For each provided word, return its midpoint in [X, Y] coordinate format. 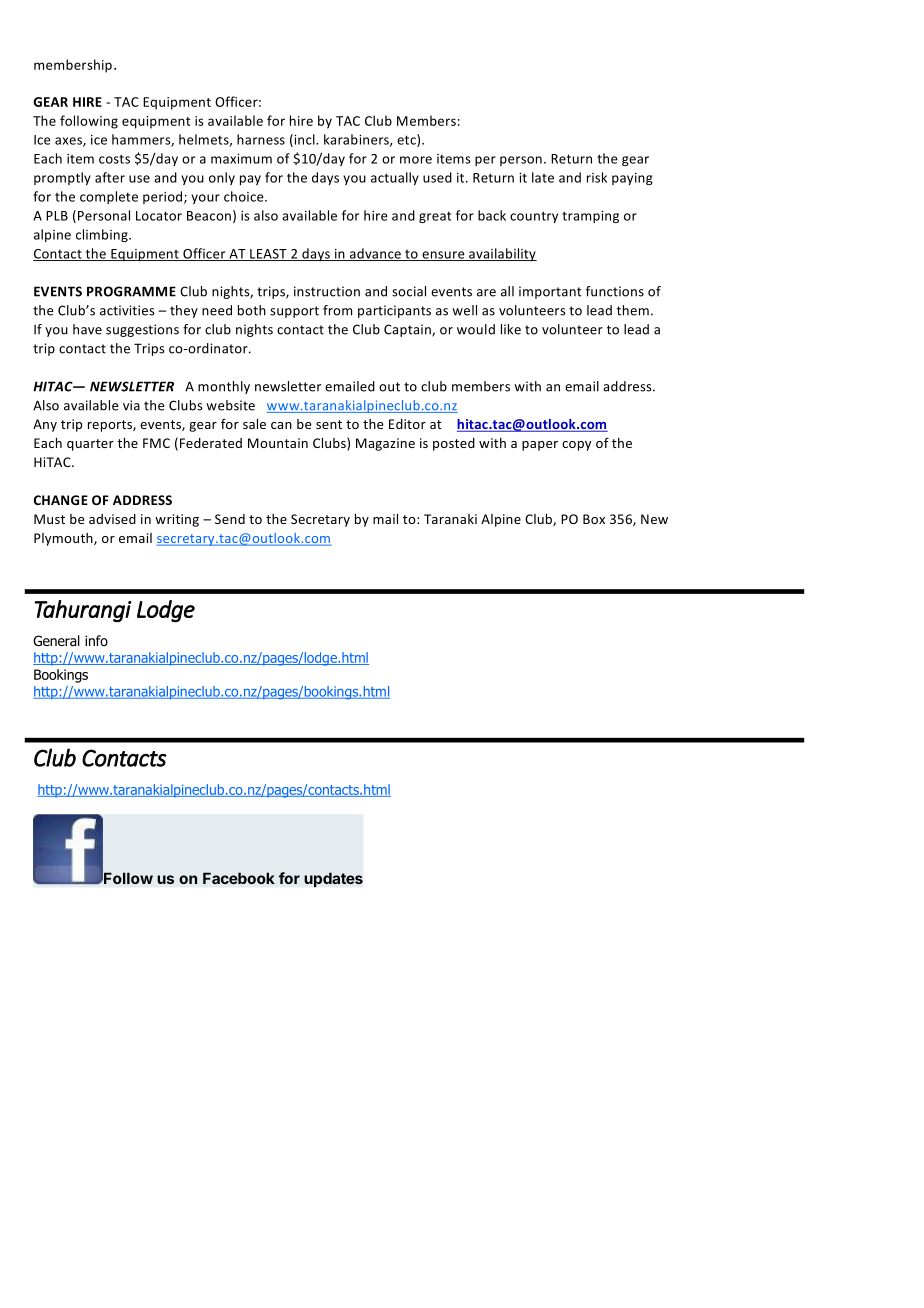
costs [114, 159]
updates [333, 880]
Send [230, 519]
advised [112, 519]
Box [594, 519]
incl [304, 140]
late [543, 177]
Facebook [239, 878]
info [96, 640]
